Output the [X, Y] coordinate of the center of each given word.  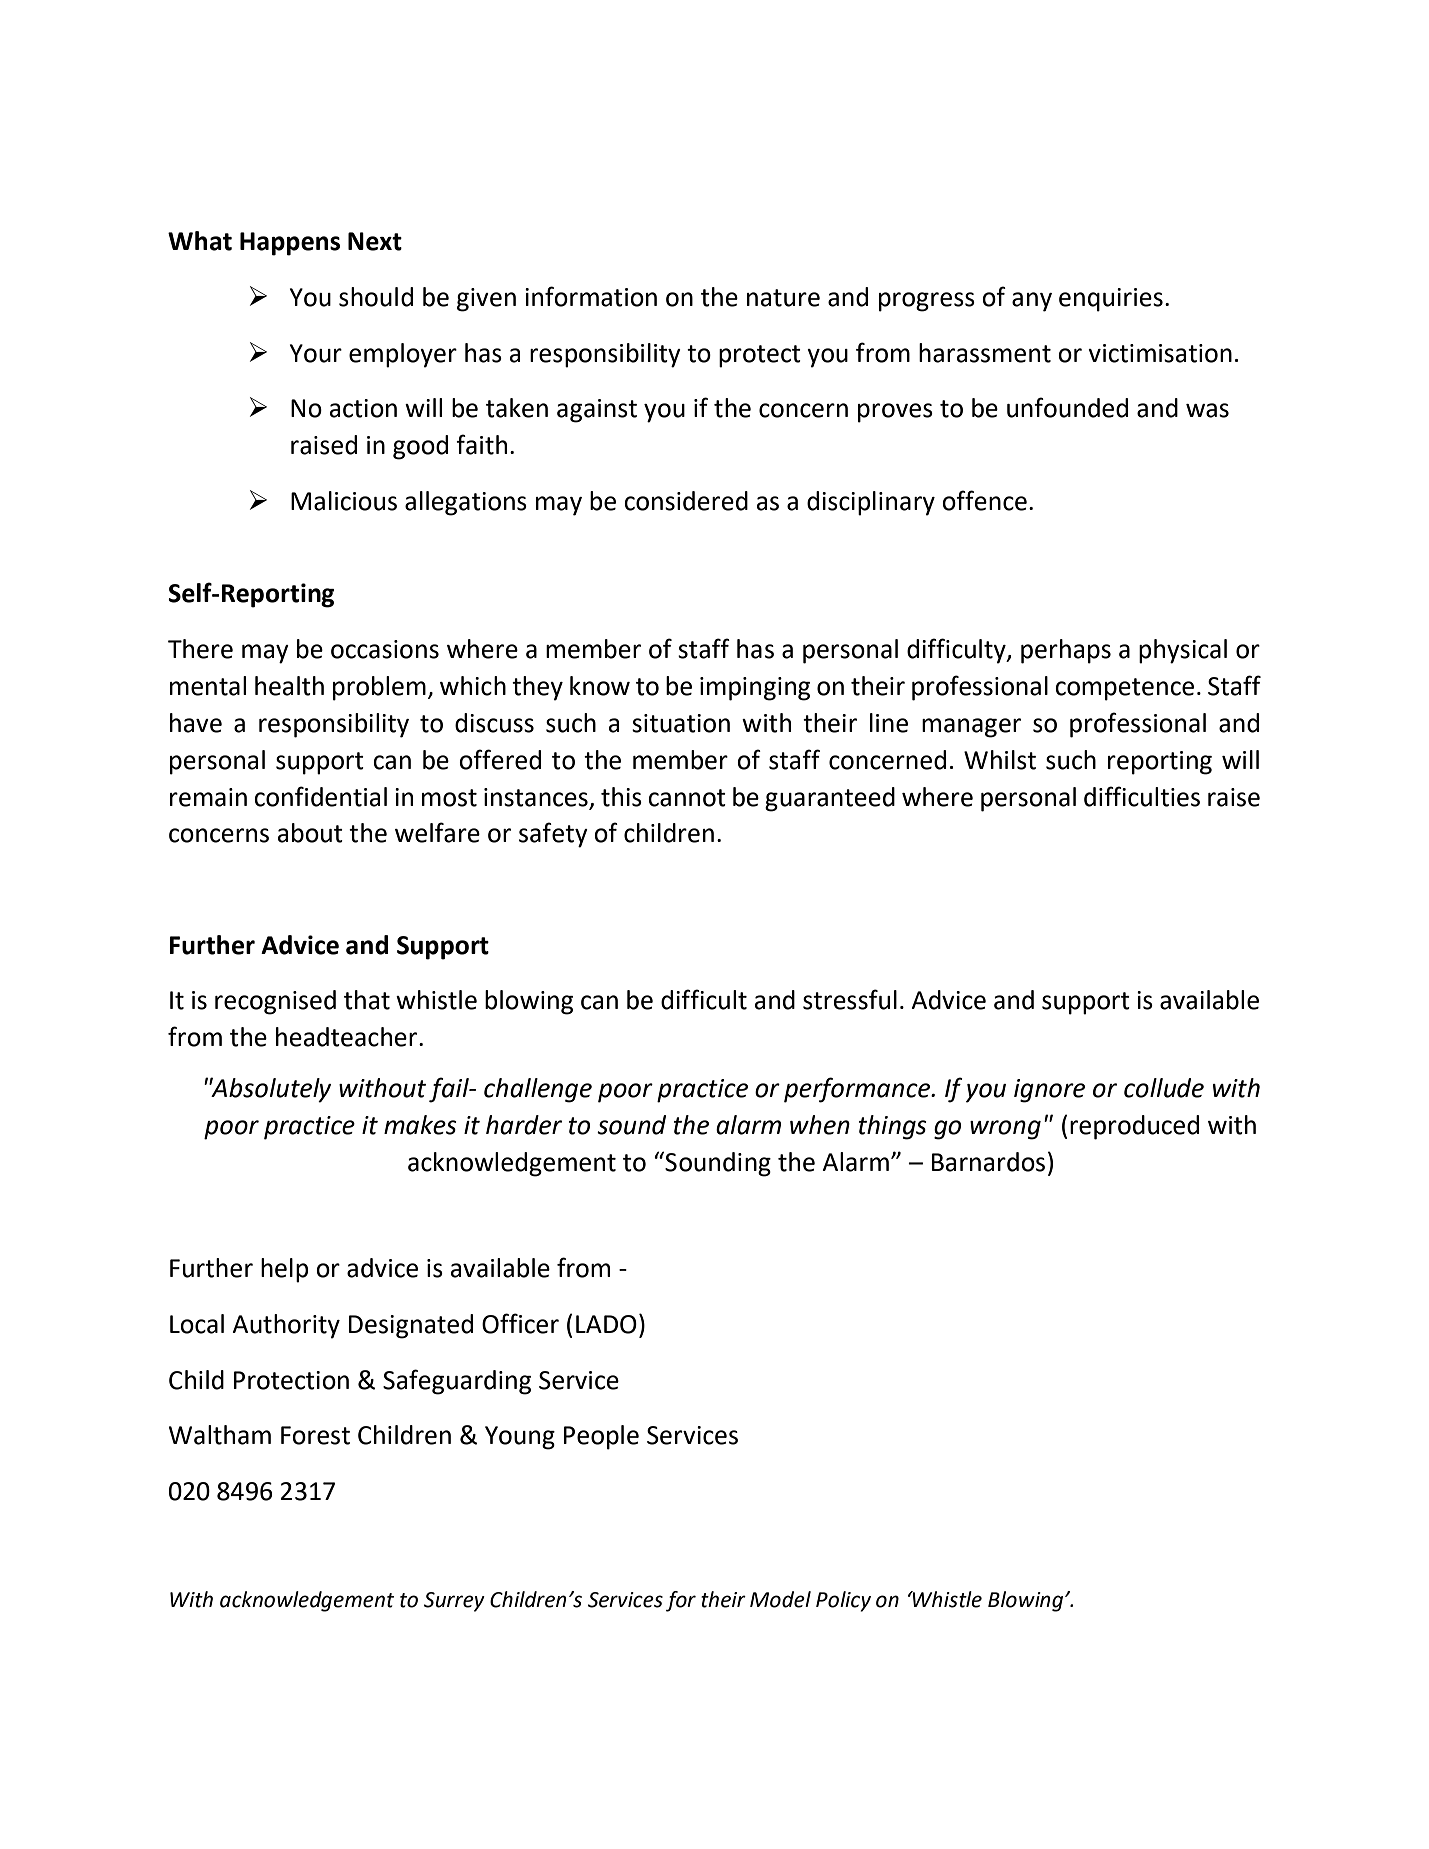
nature [783, 298]
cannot [687, 798]
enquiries [1111, 300]
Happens [290, 244]
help [285, 1270]
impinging [755, 689]
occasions [385, 649]
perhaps [1066, 651]
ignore [1049, 1091]
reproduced [1134, 1127]
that [367, 1000]
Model [780, 1599]
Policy [843, 1601]
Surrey [454, 1602]
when [820, 1125]
